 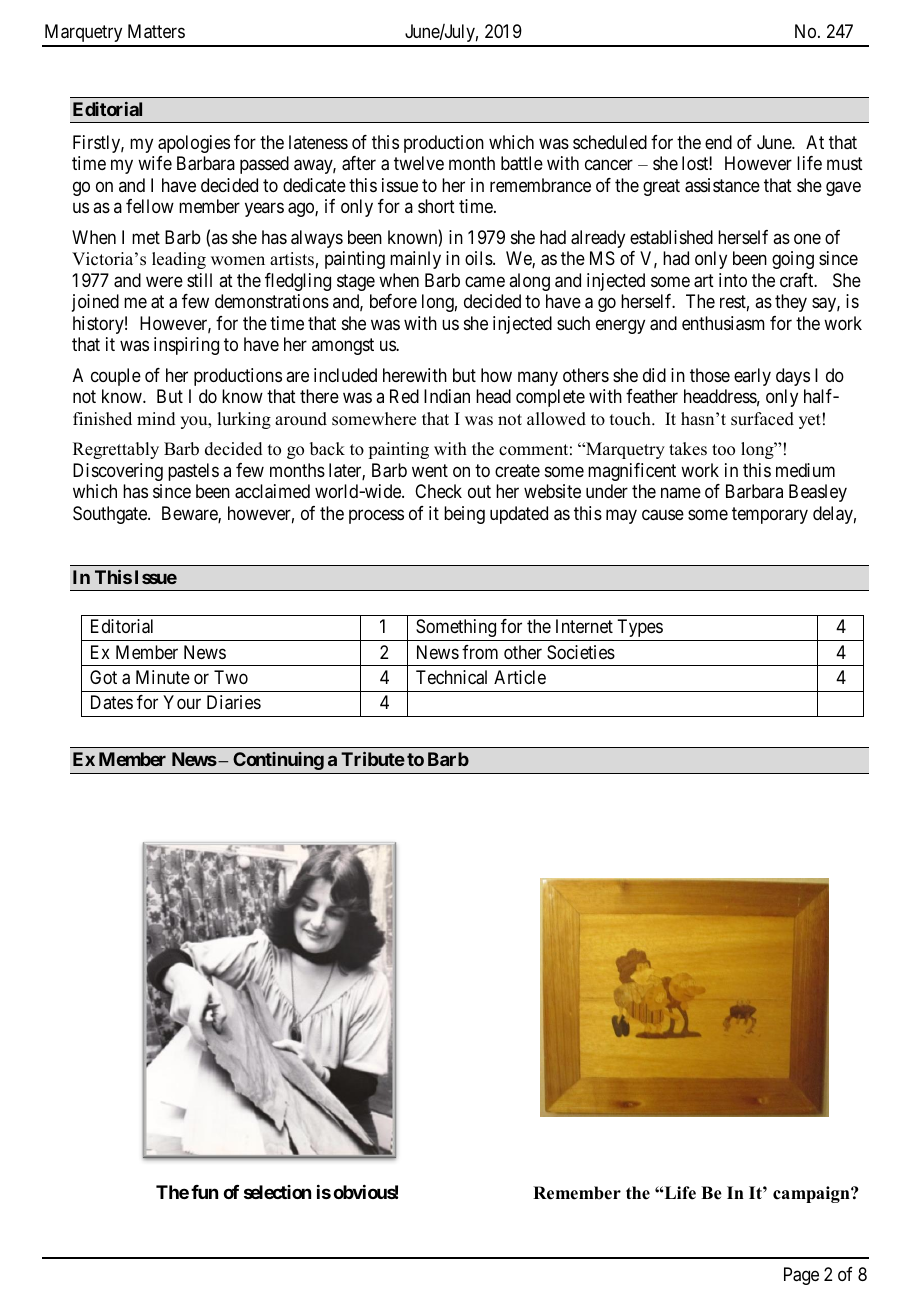 What do you see at coordinates (419, 163) in the image?
I see `twelve` at bounding box center [419, 163].
